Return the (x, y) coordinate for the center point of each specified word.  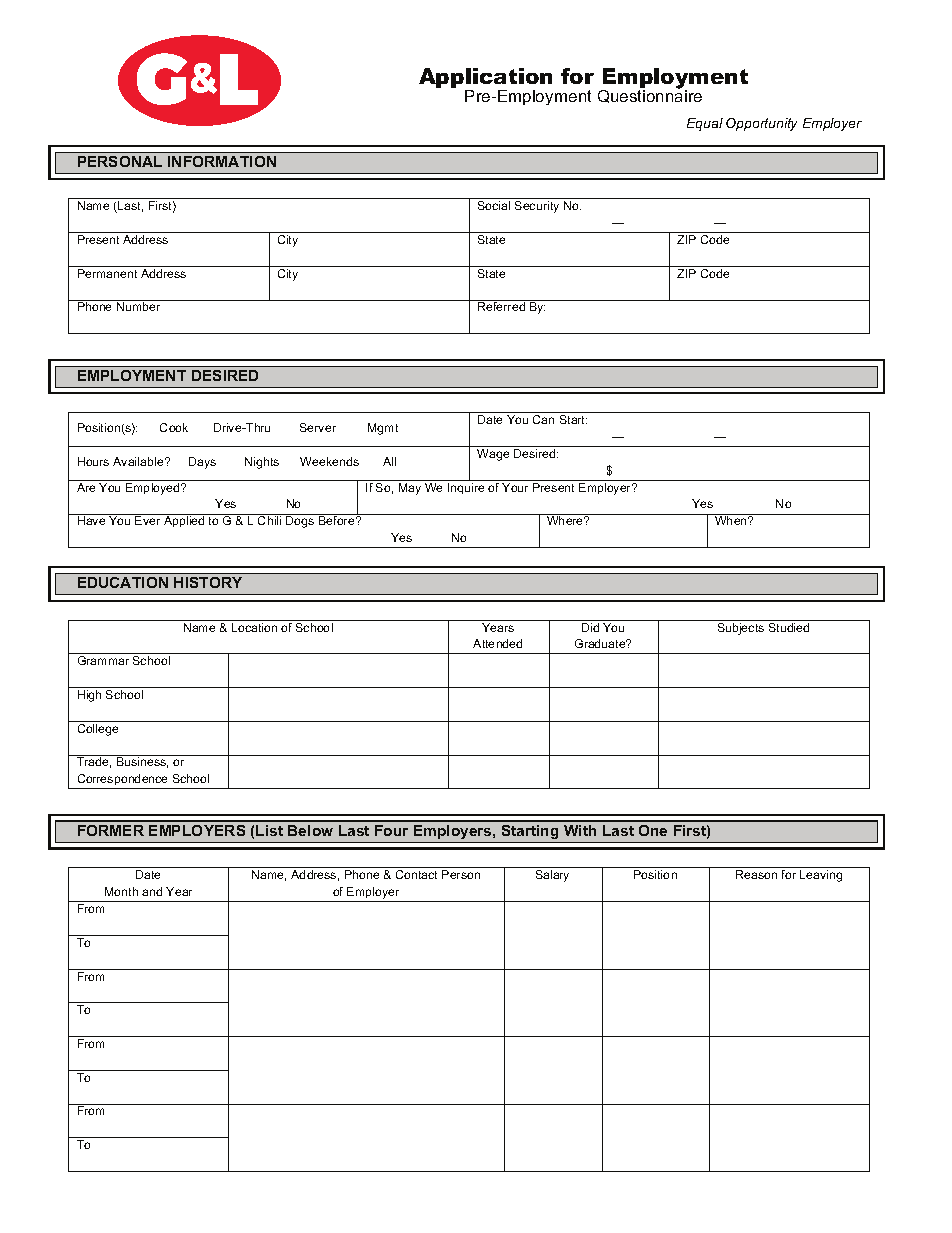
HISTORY (208, 582)
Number (138, 306)
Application (485, 79)
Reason (756, 874)
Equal (705, 124)
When (732, 520)
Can (543, 419)
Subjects (741, 629)
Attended (497, 643)
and (152, 891)
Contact (416, 874)
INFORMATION (222, 161)
